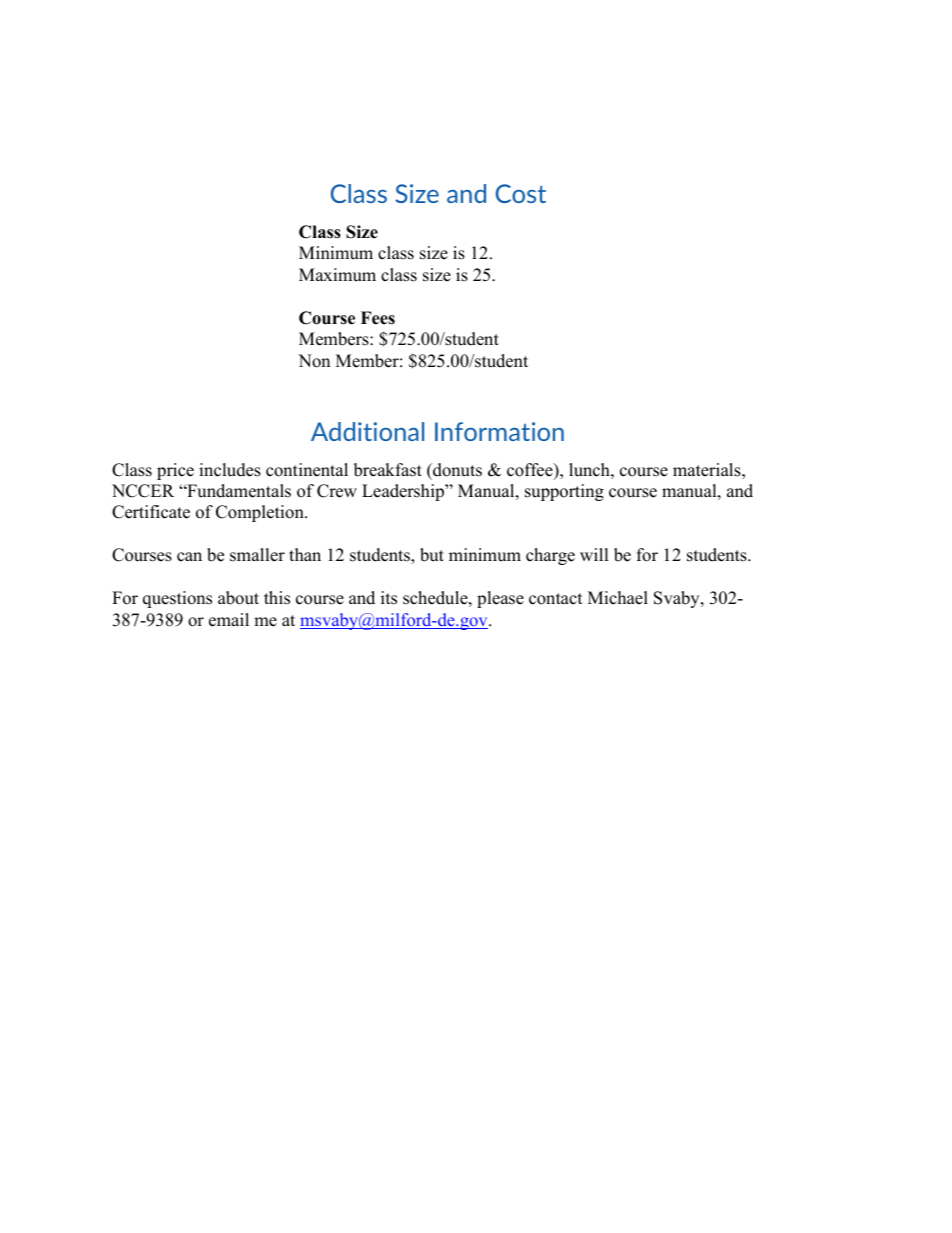  What do you see at coordinates (177, 599) in the screenshot?
I see `questions` at bounding box center [177, 599].
